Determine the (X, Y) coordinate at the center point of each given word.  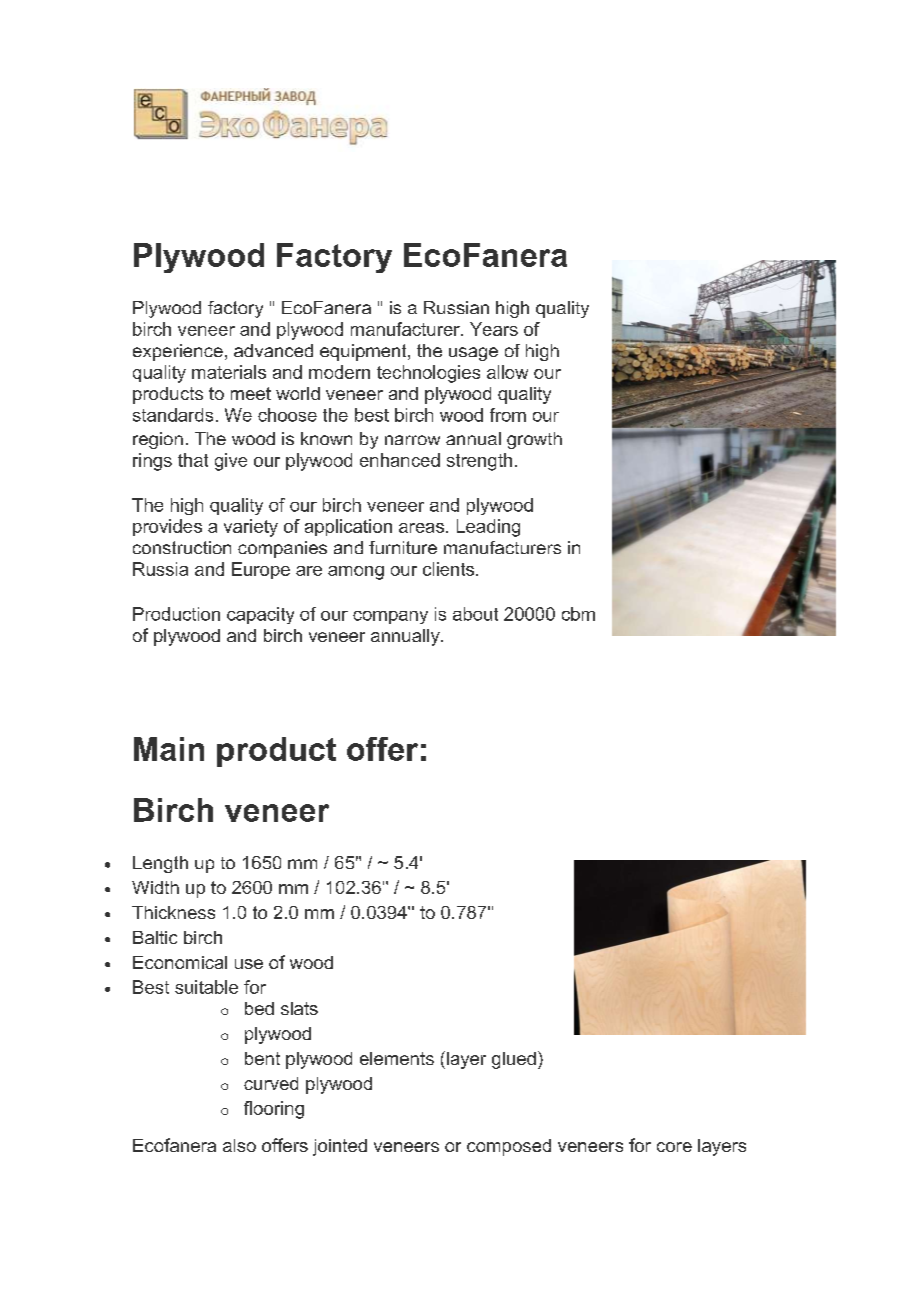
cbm (578, 614)
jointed (340, 1147)
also (239, 1145)
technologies (428, 374)
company (390, 617)
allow (507, 372)
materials (229, 372)
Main (169, 749)
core (674, 1147)
